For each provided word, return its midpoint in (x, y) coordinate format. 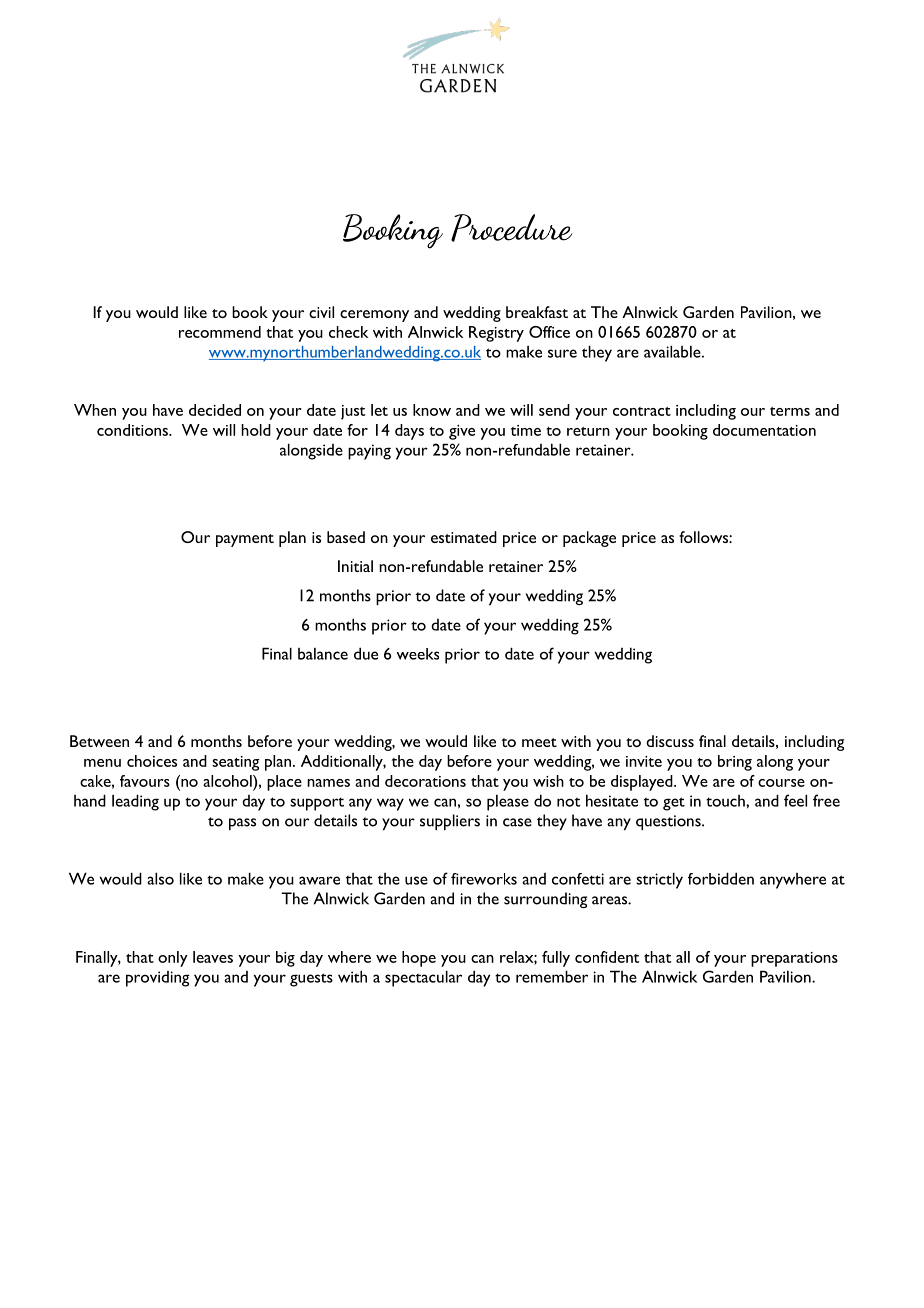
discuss (670, 741)
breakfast (537, 312)
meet (539, 742)
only (173, 959)
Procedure (512, 228)
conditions (133, 430)
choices (152, 761)
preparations (794, 959)
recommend (220, 332)
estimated (464, 537)
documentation (764, 430)
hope (419, 959)
